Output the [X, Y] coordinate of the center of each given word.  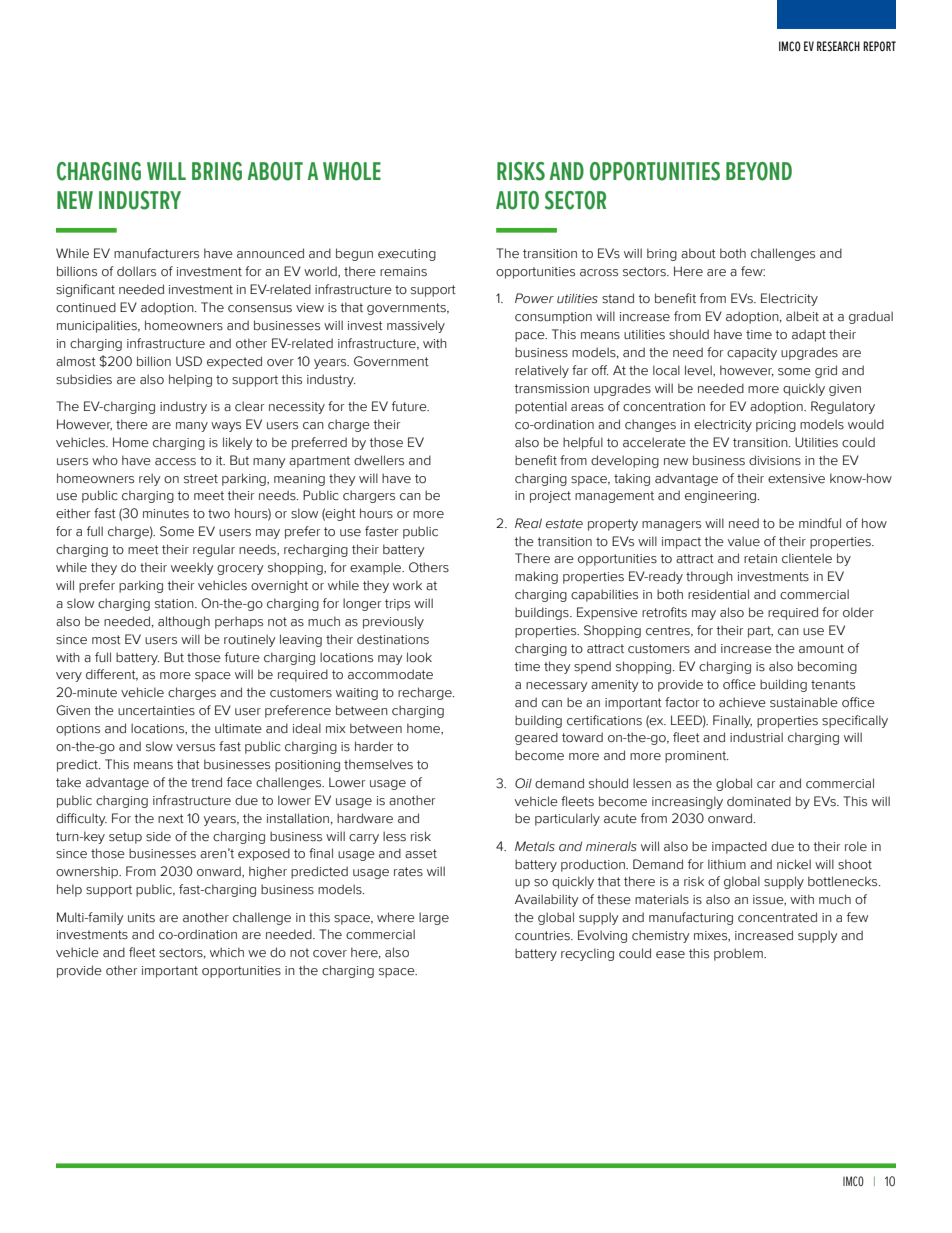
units [141, 918]
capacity [752, 354]
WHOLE [352, 171]
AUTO [517, 200]
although [184, 622]
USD [189, 361]
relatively [542, 371]
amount [821, 649]
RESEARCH [838, 46]
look [419, 657]
